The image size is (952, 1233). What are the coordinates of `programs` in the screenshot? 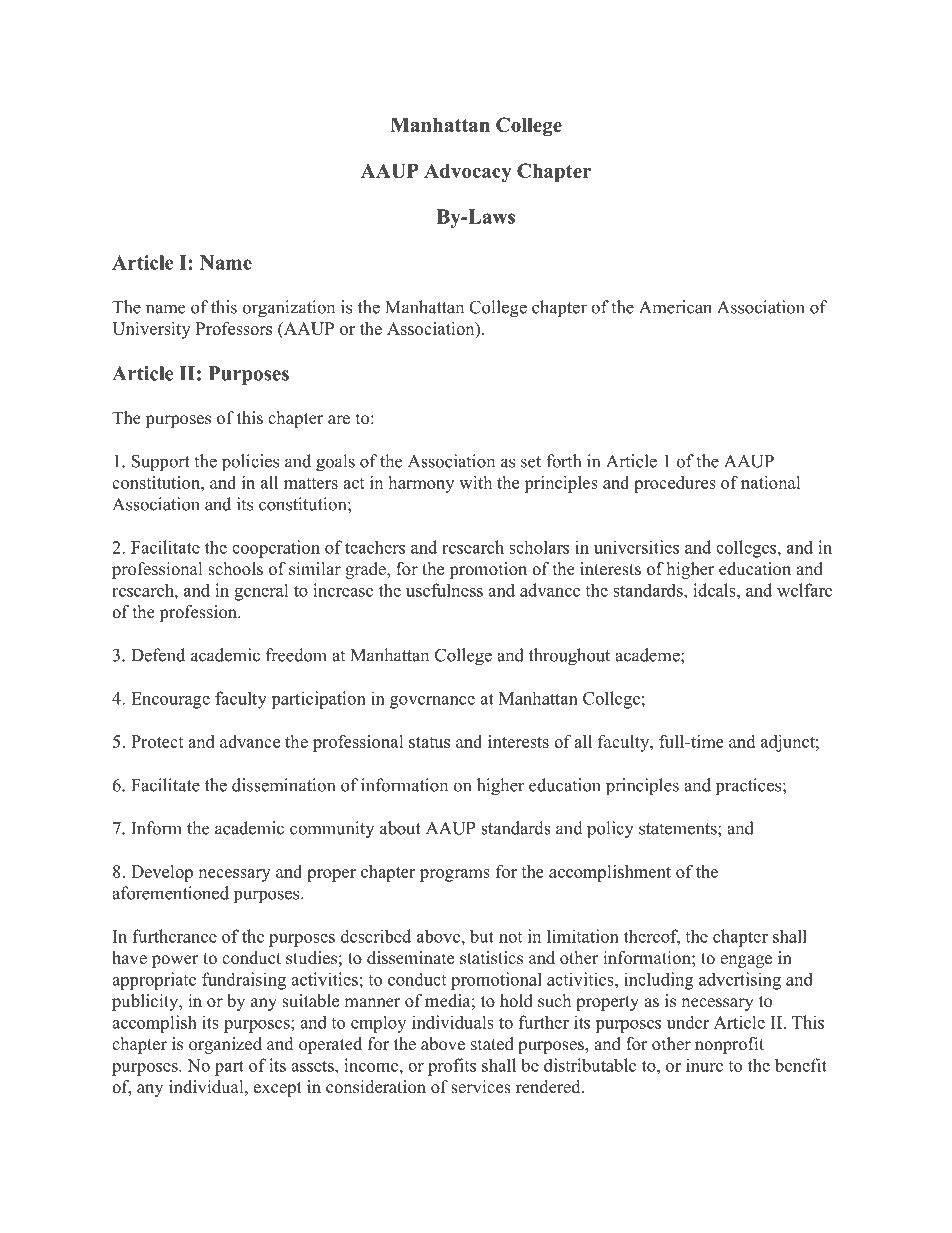 It's located at (455, 875).
